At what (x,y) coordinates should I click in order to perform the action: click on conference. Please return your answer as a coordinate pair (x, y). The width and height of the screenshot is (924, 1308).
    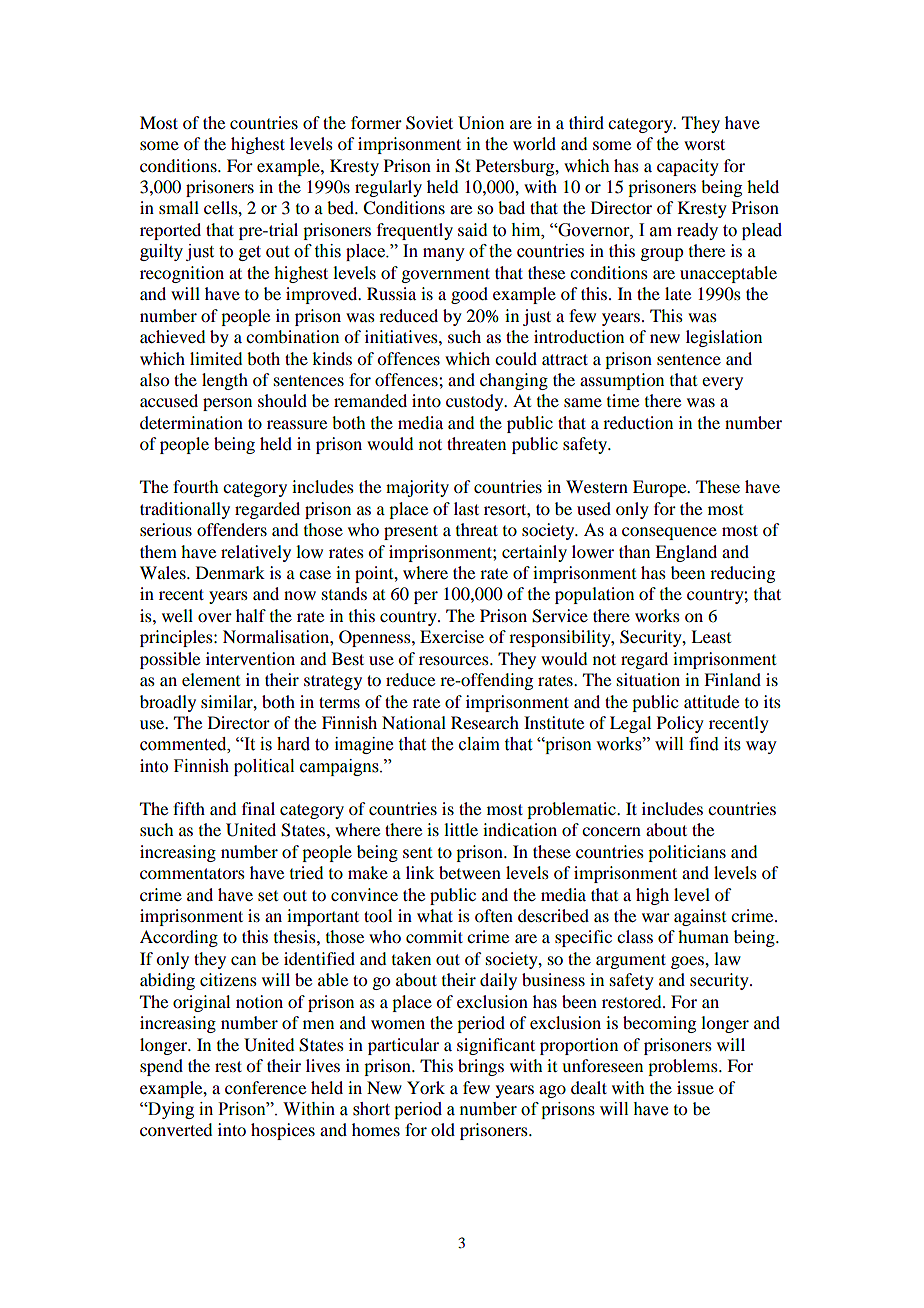
    Looking at the image, I should click on (265, 1087).
